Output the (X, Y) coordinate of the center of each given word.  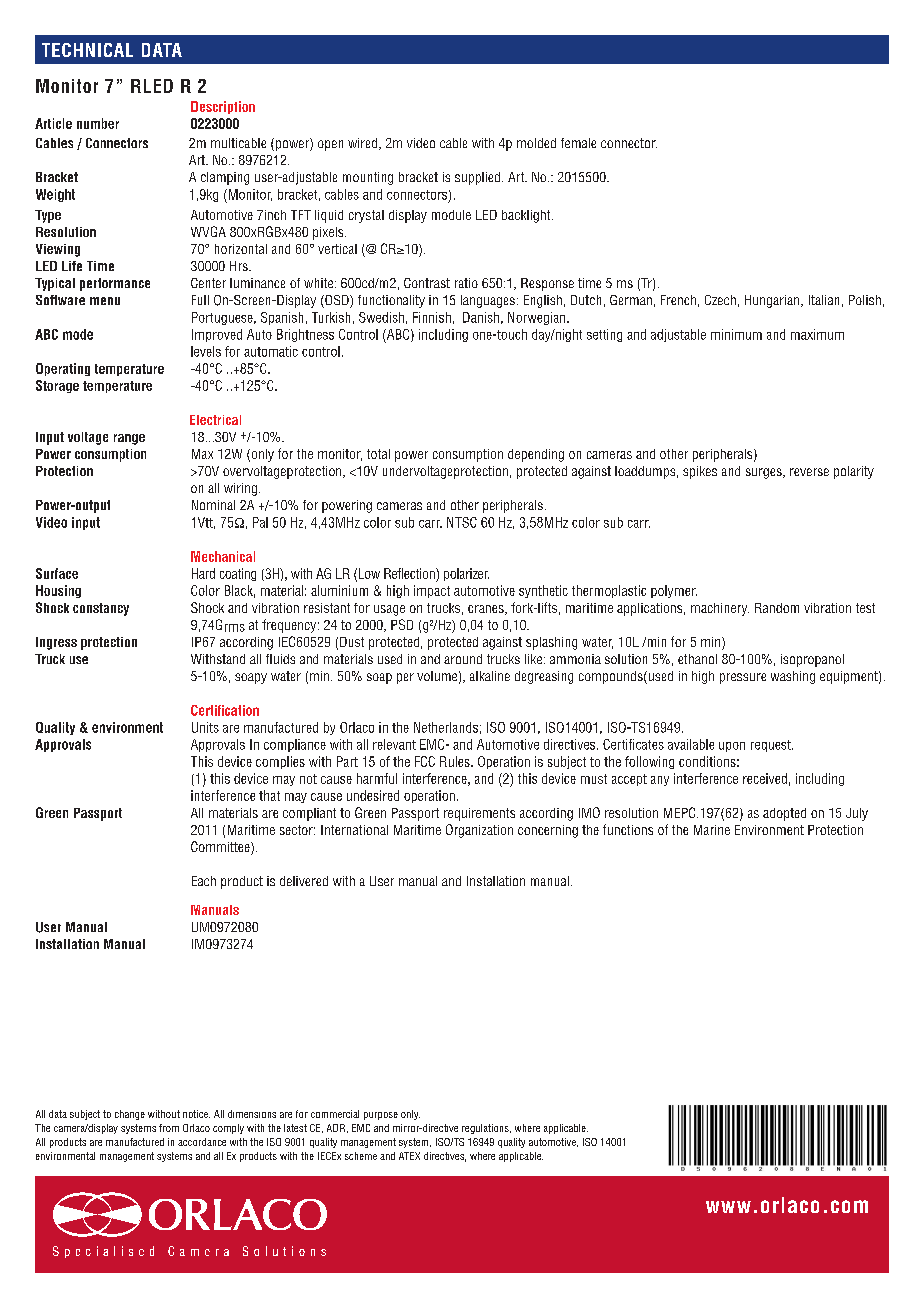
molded (536, 143)
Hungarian (773, 301)
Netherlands (446, 727)
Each (204, 881)
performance (115, 284)
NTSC (462, 522)
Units (205, 727)
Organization (479, 831)
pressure (743, 678)
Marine (712, 830)
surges (765, 473)
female (578, 143)
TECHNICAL (87, 50)
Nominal (213, 505)
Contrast (427, 283)
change (130, 1115)
